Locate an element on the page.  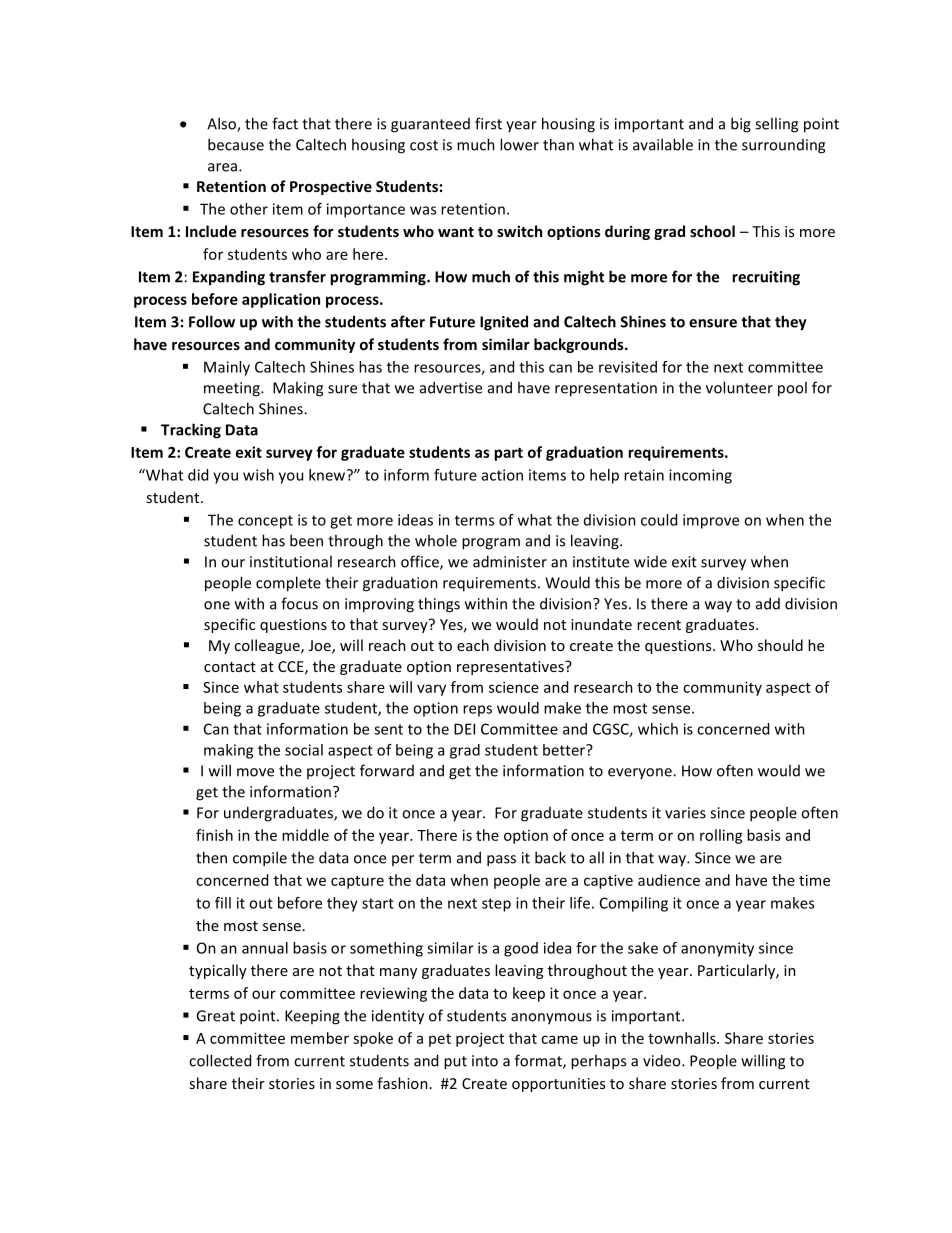
move is located at coordinates (255, 772).
